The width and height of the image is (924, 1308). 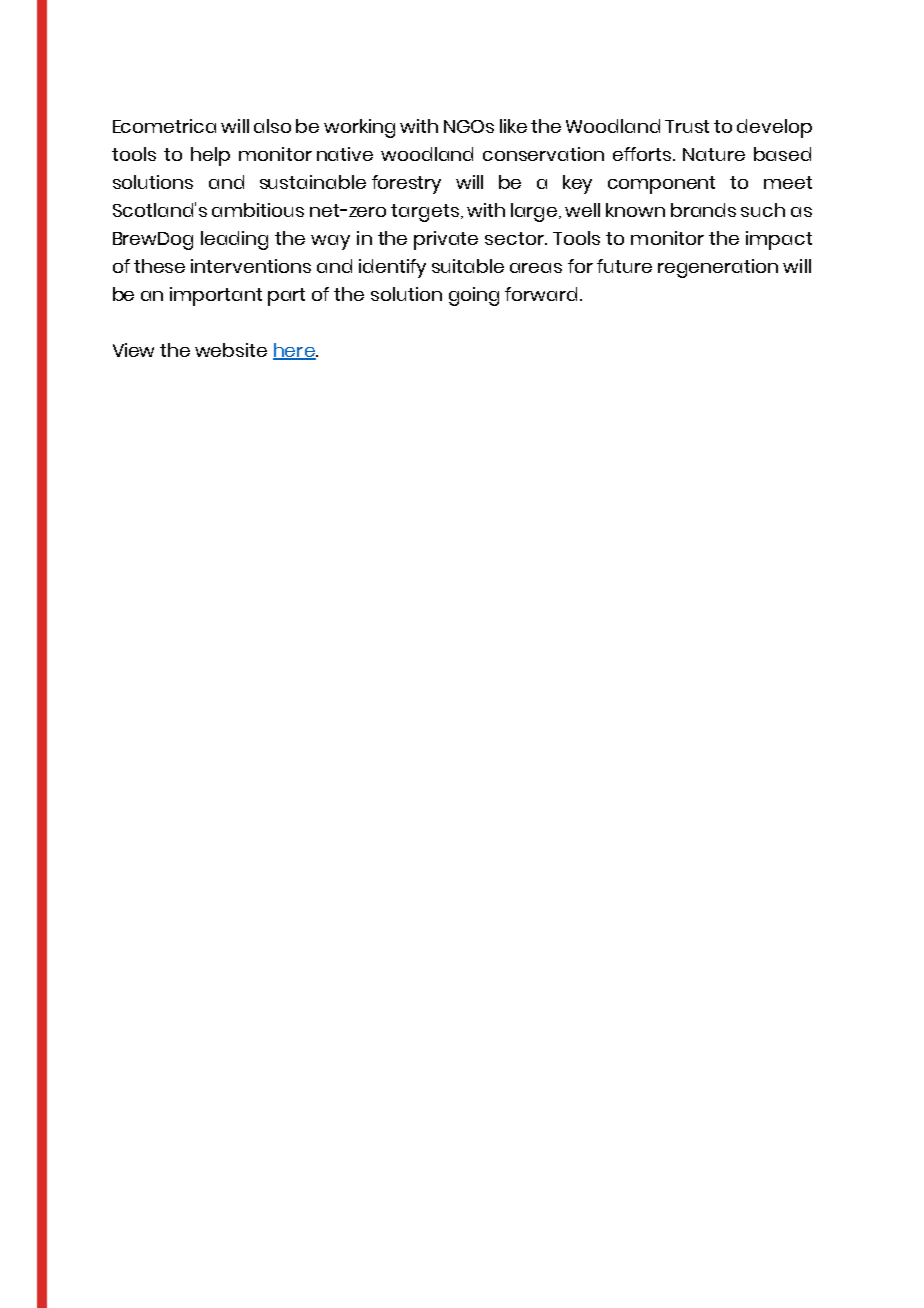 What do you see at coordinates (687, 126) in the image?
I see `Trust` at bounding box center [687, 126].
